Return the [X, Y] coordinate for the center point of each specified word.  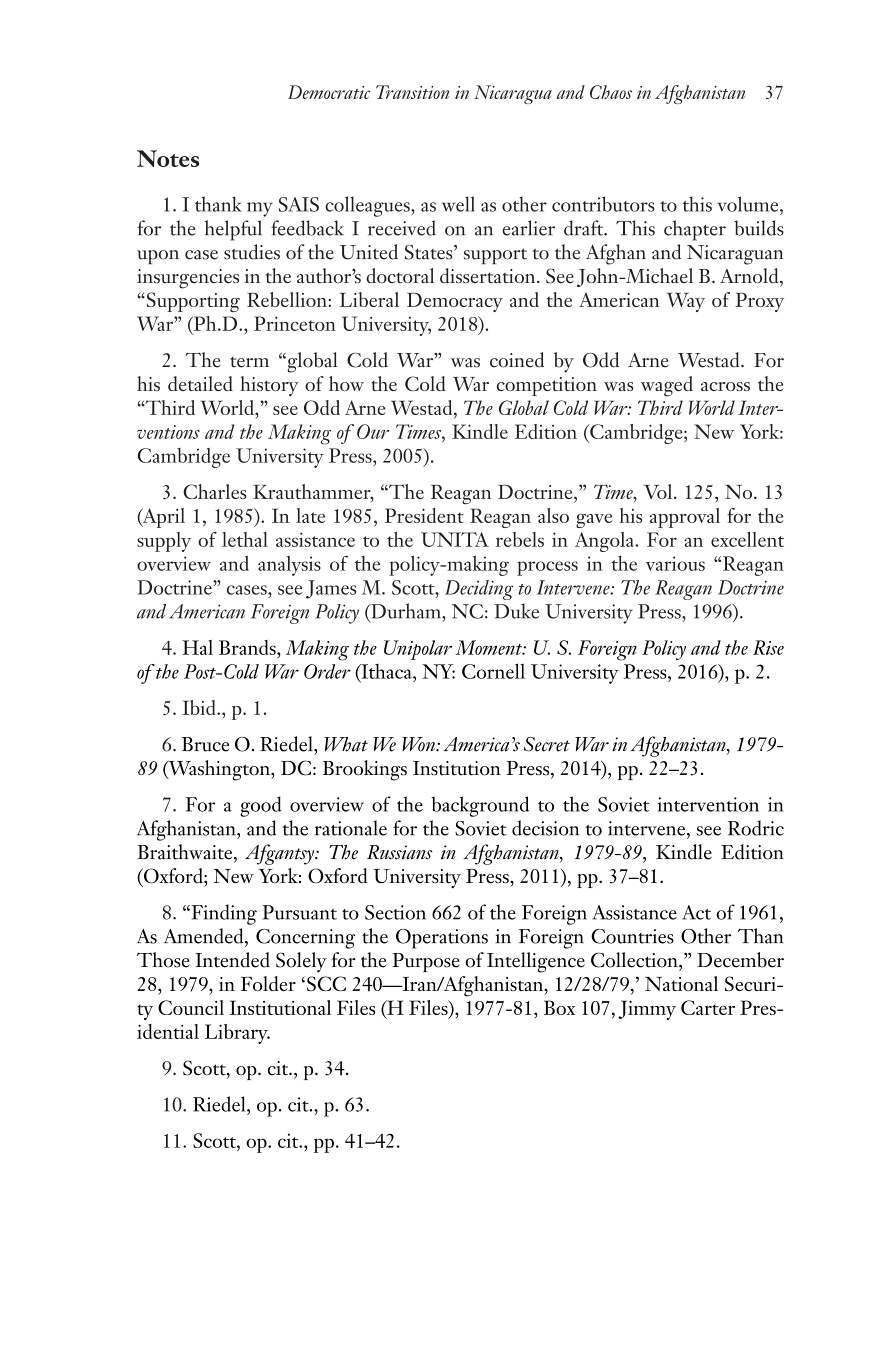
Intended [232, 960]
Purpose [426, 962]
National [681, 983]
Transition [412, 92]
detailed [200, 383]
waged [667, 386]
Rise [768, 647]
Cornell [493, 671]
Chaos [611, 92]
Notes [168, 158]
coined [517, 360]
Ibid [200, 707]
